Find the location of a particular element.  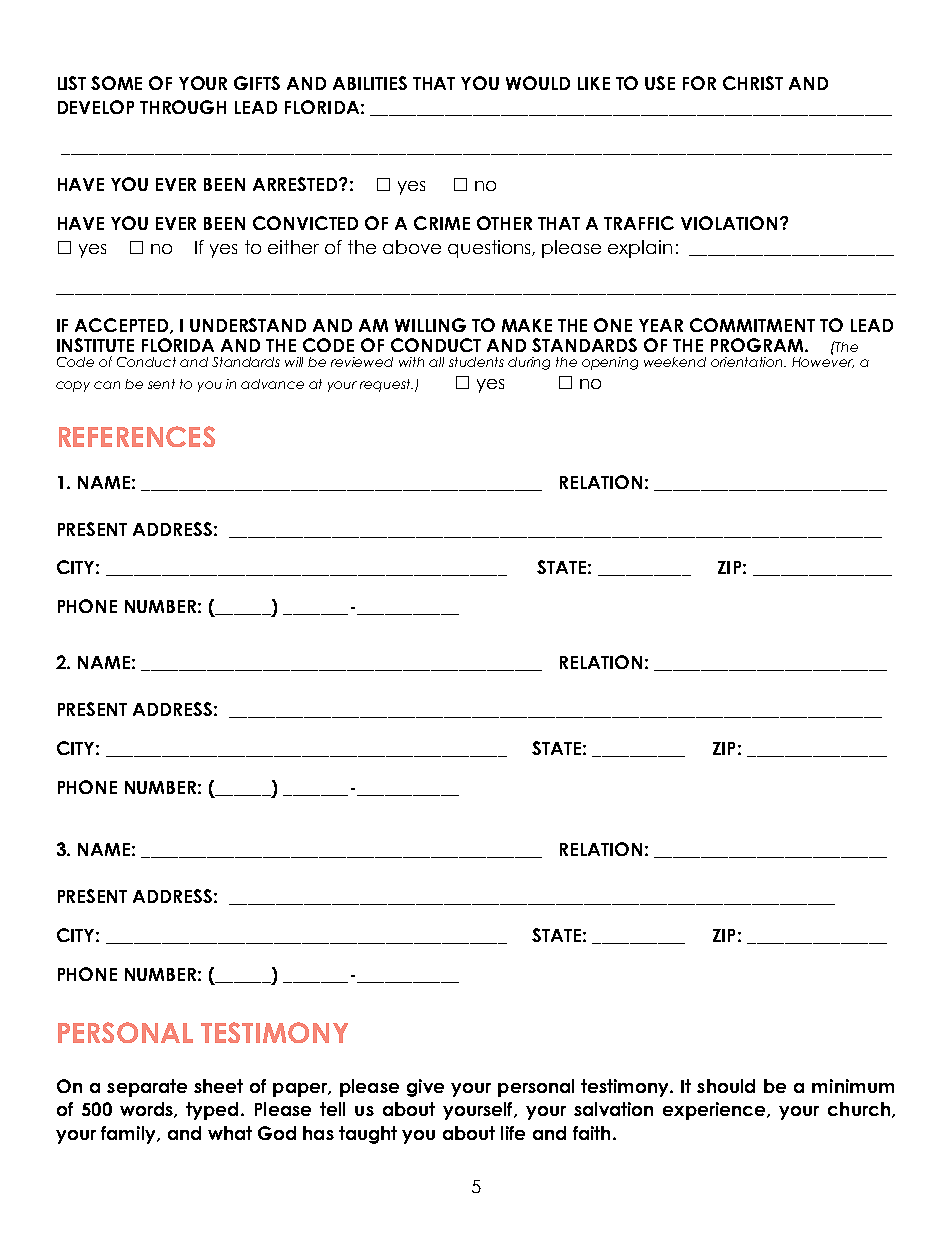

CHRIST is located at coordinates (753, 83).
